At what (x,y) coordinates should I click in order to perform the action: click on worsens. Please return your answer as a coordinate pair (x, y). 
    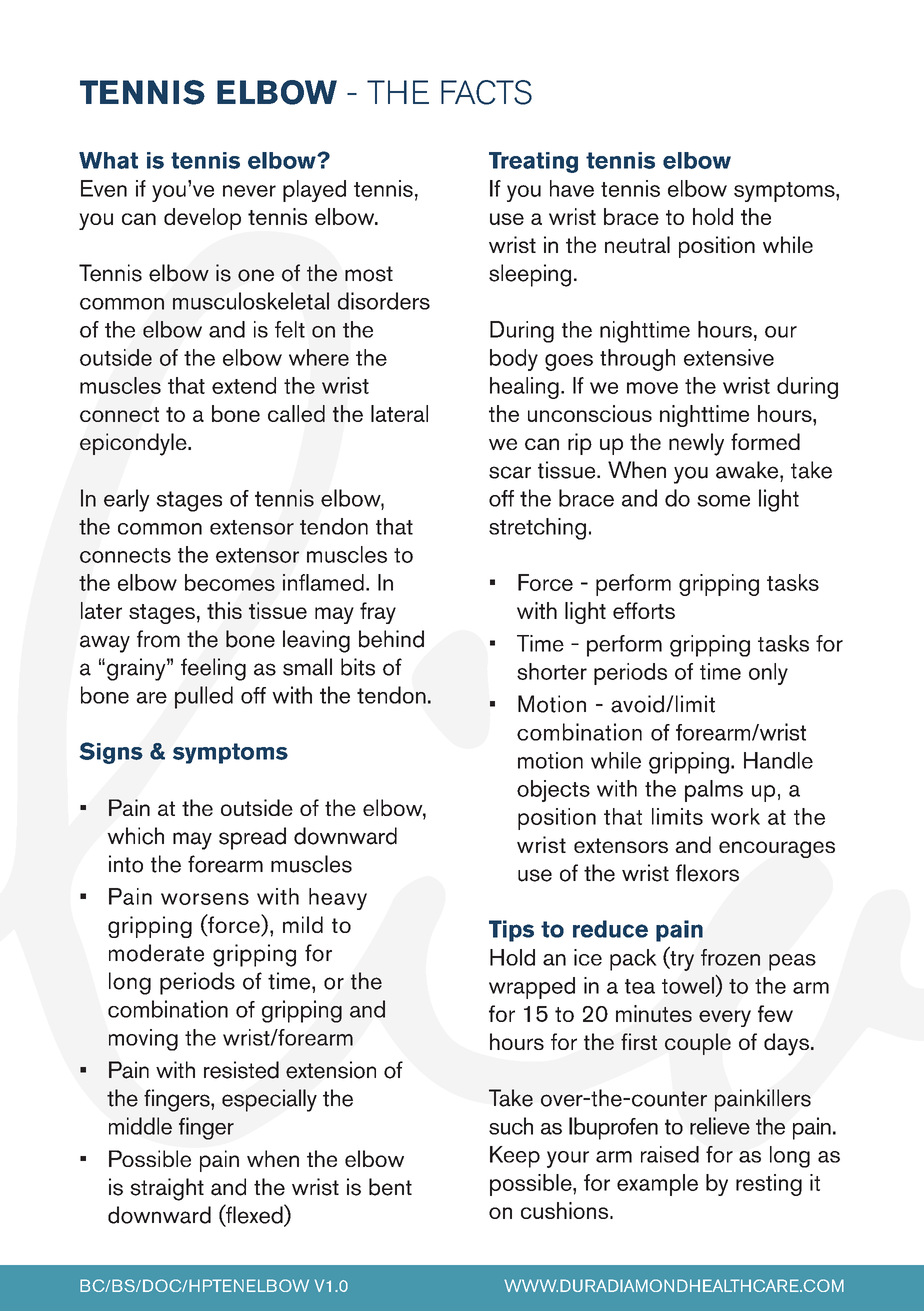
    Looking at the image, I should click on (205, 899).
